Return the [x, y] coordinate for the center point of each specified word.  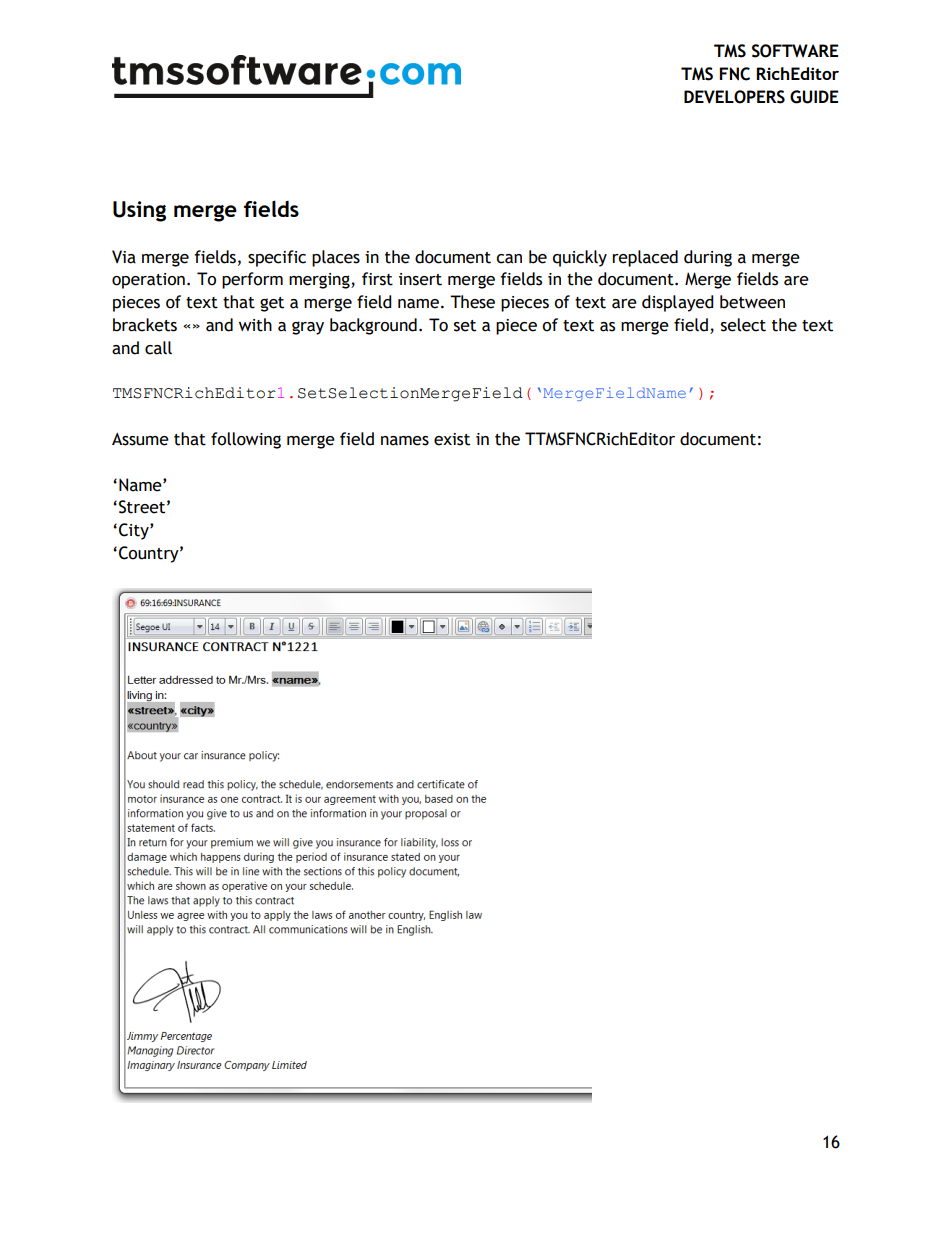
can [509, 259]
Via [124, 257]
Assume [140, 439]
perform [252, 280]
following [246, 440]
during [708, 258]
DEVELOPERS [734, 97]
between [752, 302]
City [135, 531]
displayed [678, 303]
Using [139, 211]
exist [452, 439]
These [472, 302]
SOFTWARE [795, 51]
